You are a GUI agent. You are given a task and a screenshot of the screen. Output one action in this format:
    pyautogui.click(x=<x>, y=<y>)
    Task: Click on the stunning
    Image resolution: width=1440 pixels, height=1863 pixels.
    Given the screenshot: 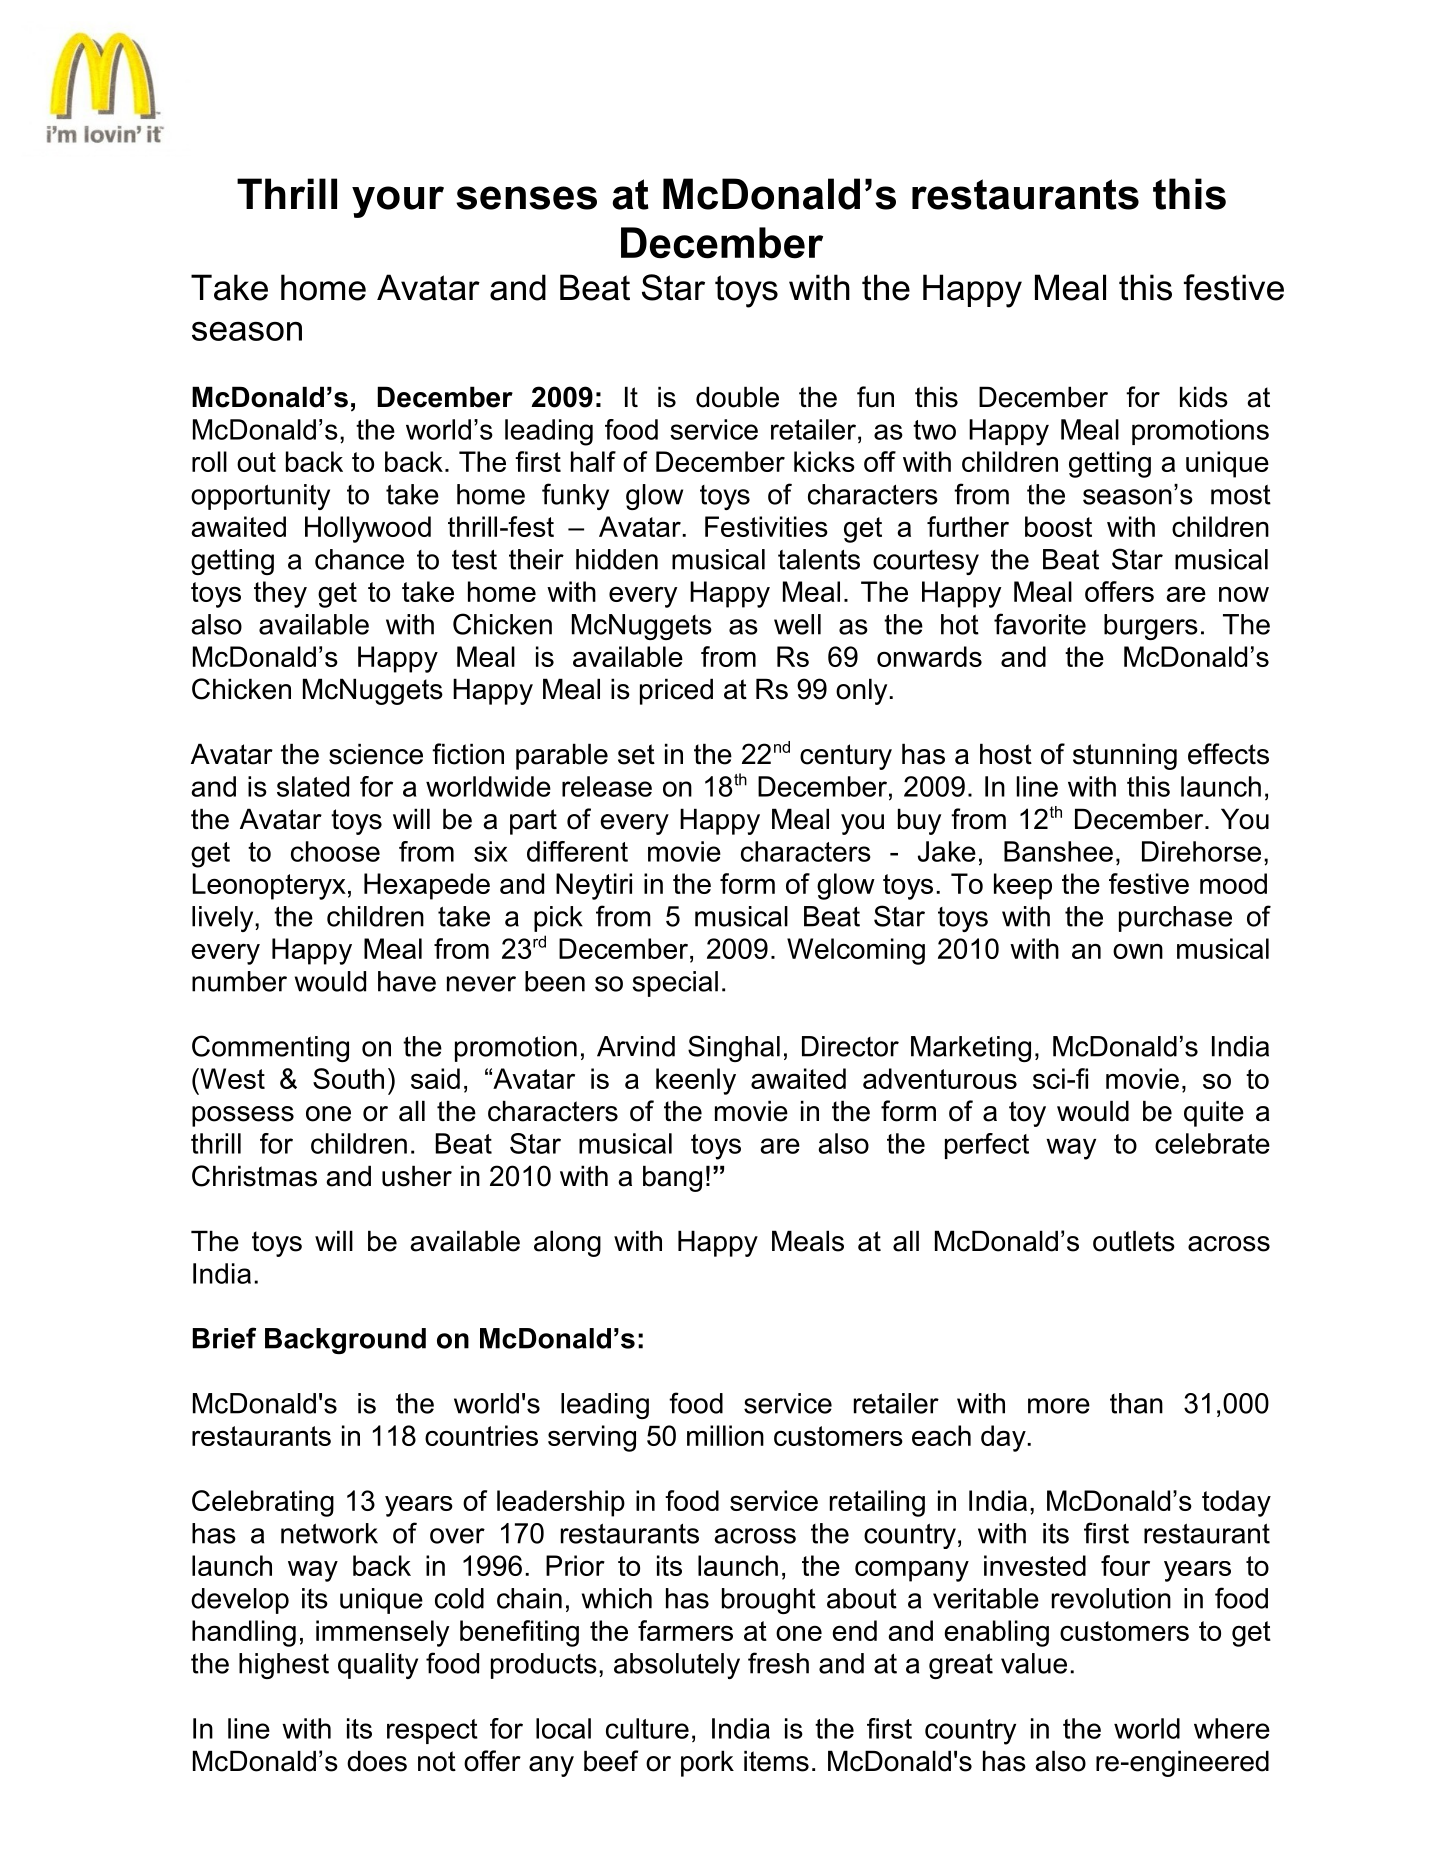 What is the action you would take?
    pyautogui.click(x=1125, y=756)
